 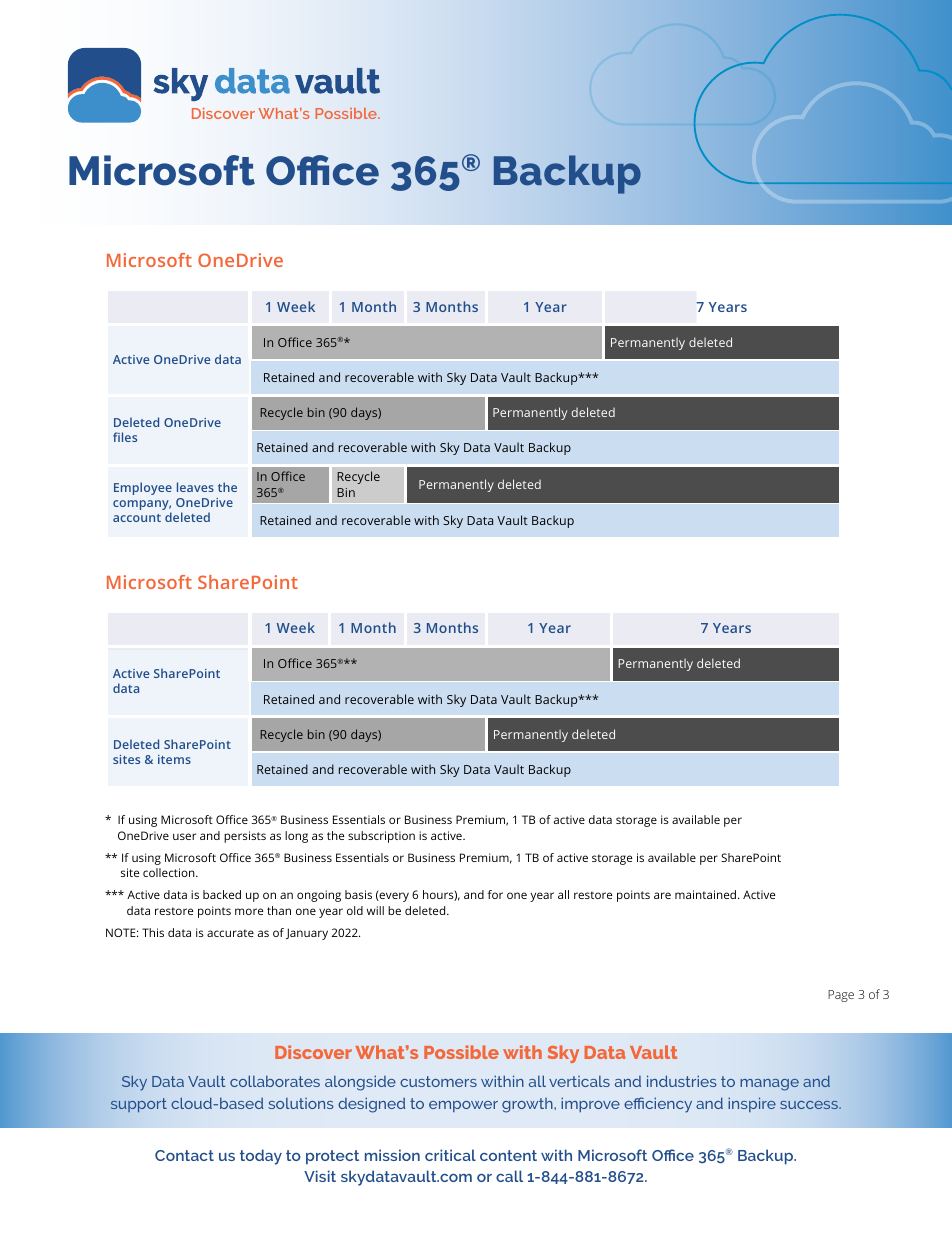 What do you see at coordinates (137, 518) in the screenshot?
I see `account` at bounding box center [137, 518].
